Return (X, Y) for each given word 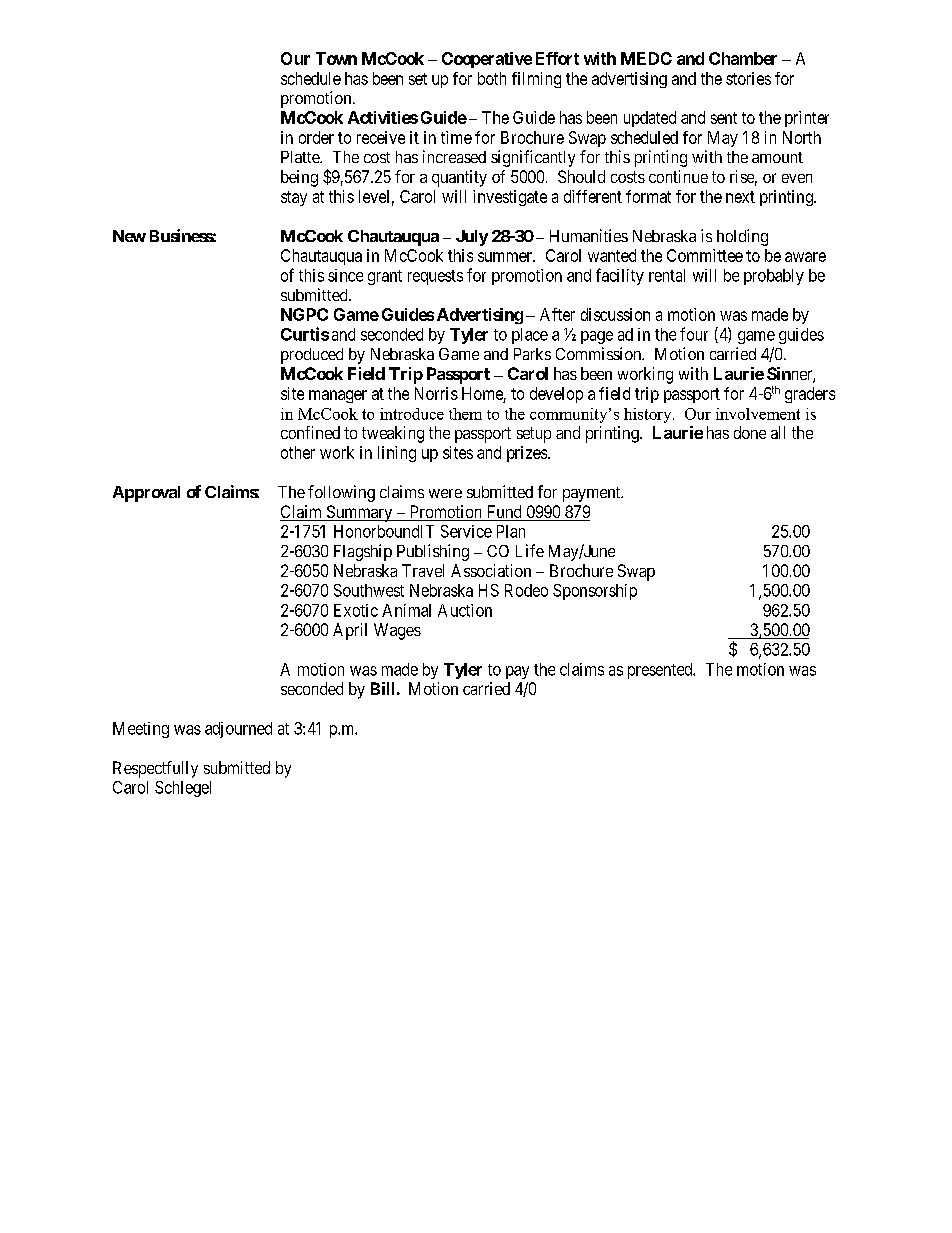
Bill (382, 688)
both (492, 78)
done (750, 432)
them (465, 414)
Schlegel (183, 789)
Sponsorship (595, 592)
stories (748, 78)
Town (336, 58)
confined (310, 432)
